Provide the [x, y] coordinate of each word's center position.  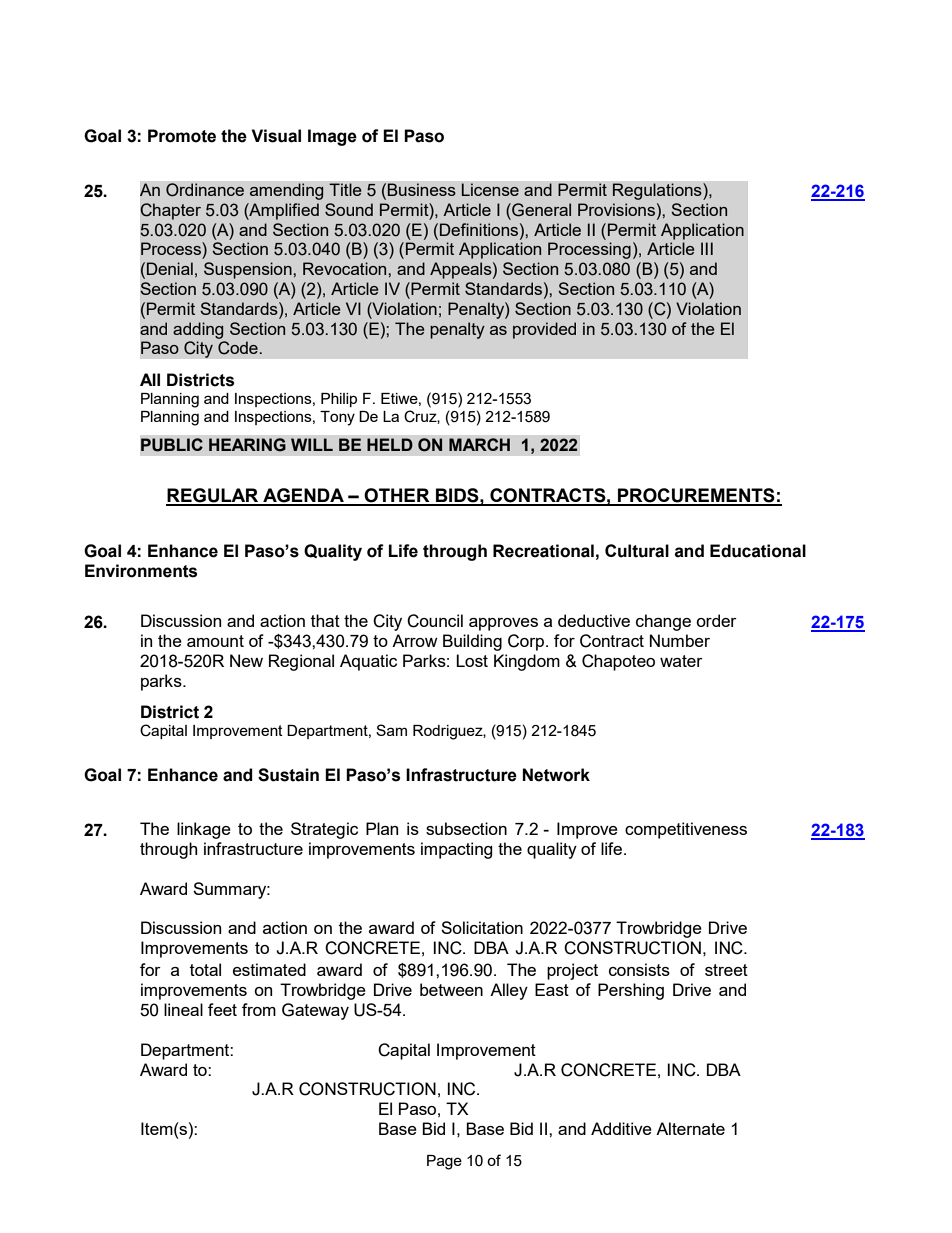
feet [222, 1009]
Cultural [637, 551]
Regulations [658, 191]
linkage [204, 830]
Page [444, 1162]
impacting [457, 850]
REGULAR [213, 496]
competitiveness [686, 830]
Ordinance [205, 190]
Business [421, 189]
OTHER [397, 496]
